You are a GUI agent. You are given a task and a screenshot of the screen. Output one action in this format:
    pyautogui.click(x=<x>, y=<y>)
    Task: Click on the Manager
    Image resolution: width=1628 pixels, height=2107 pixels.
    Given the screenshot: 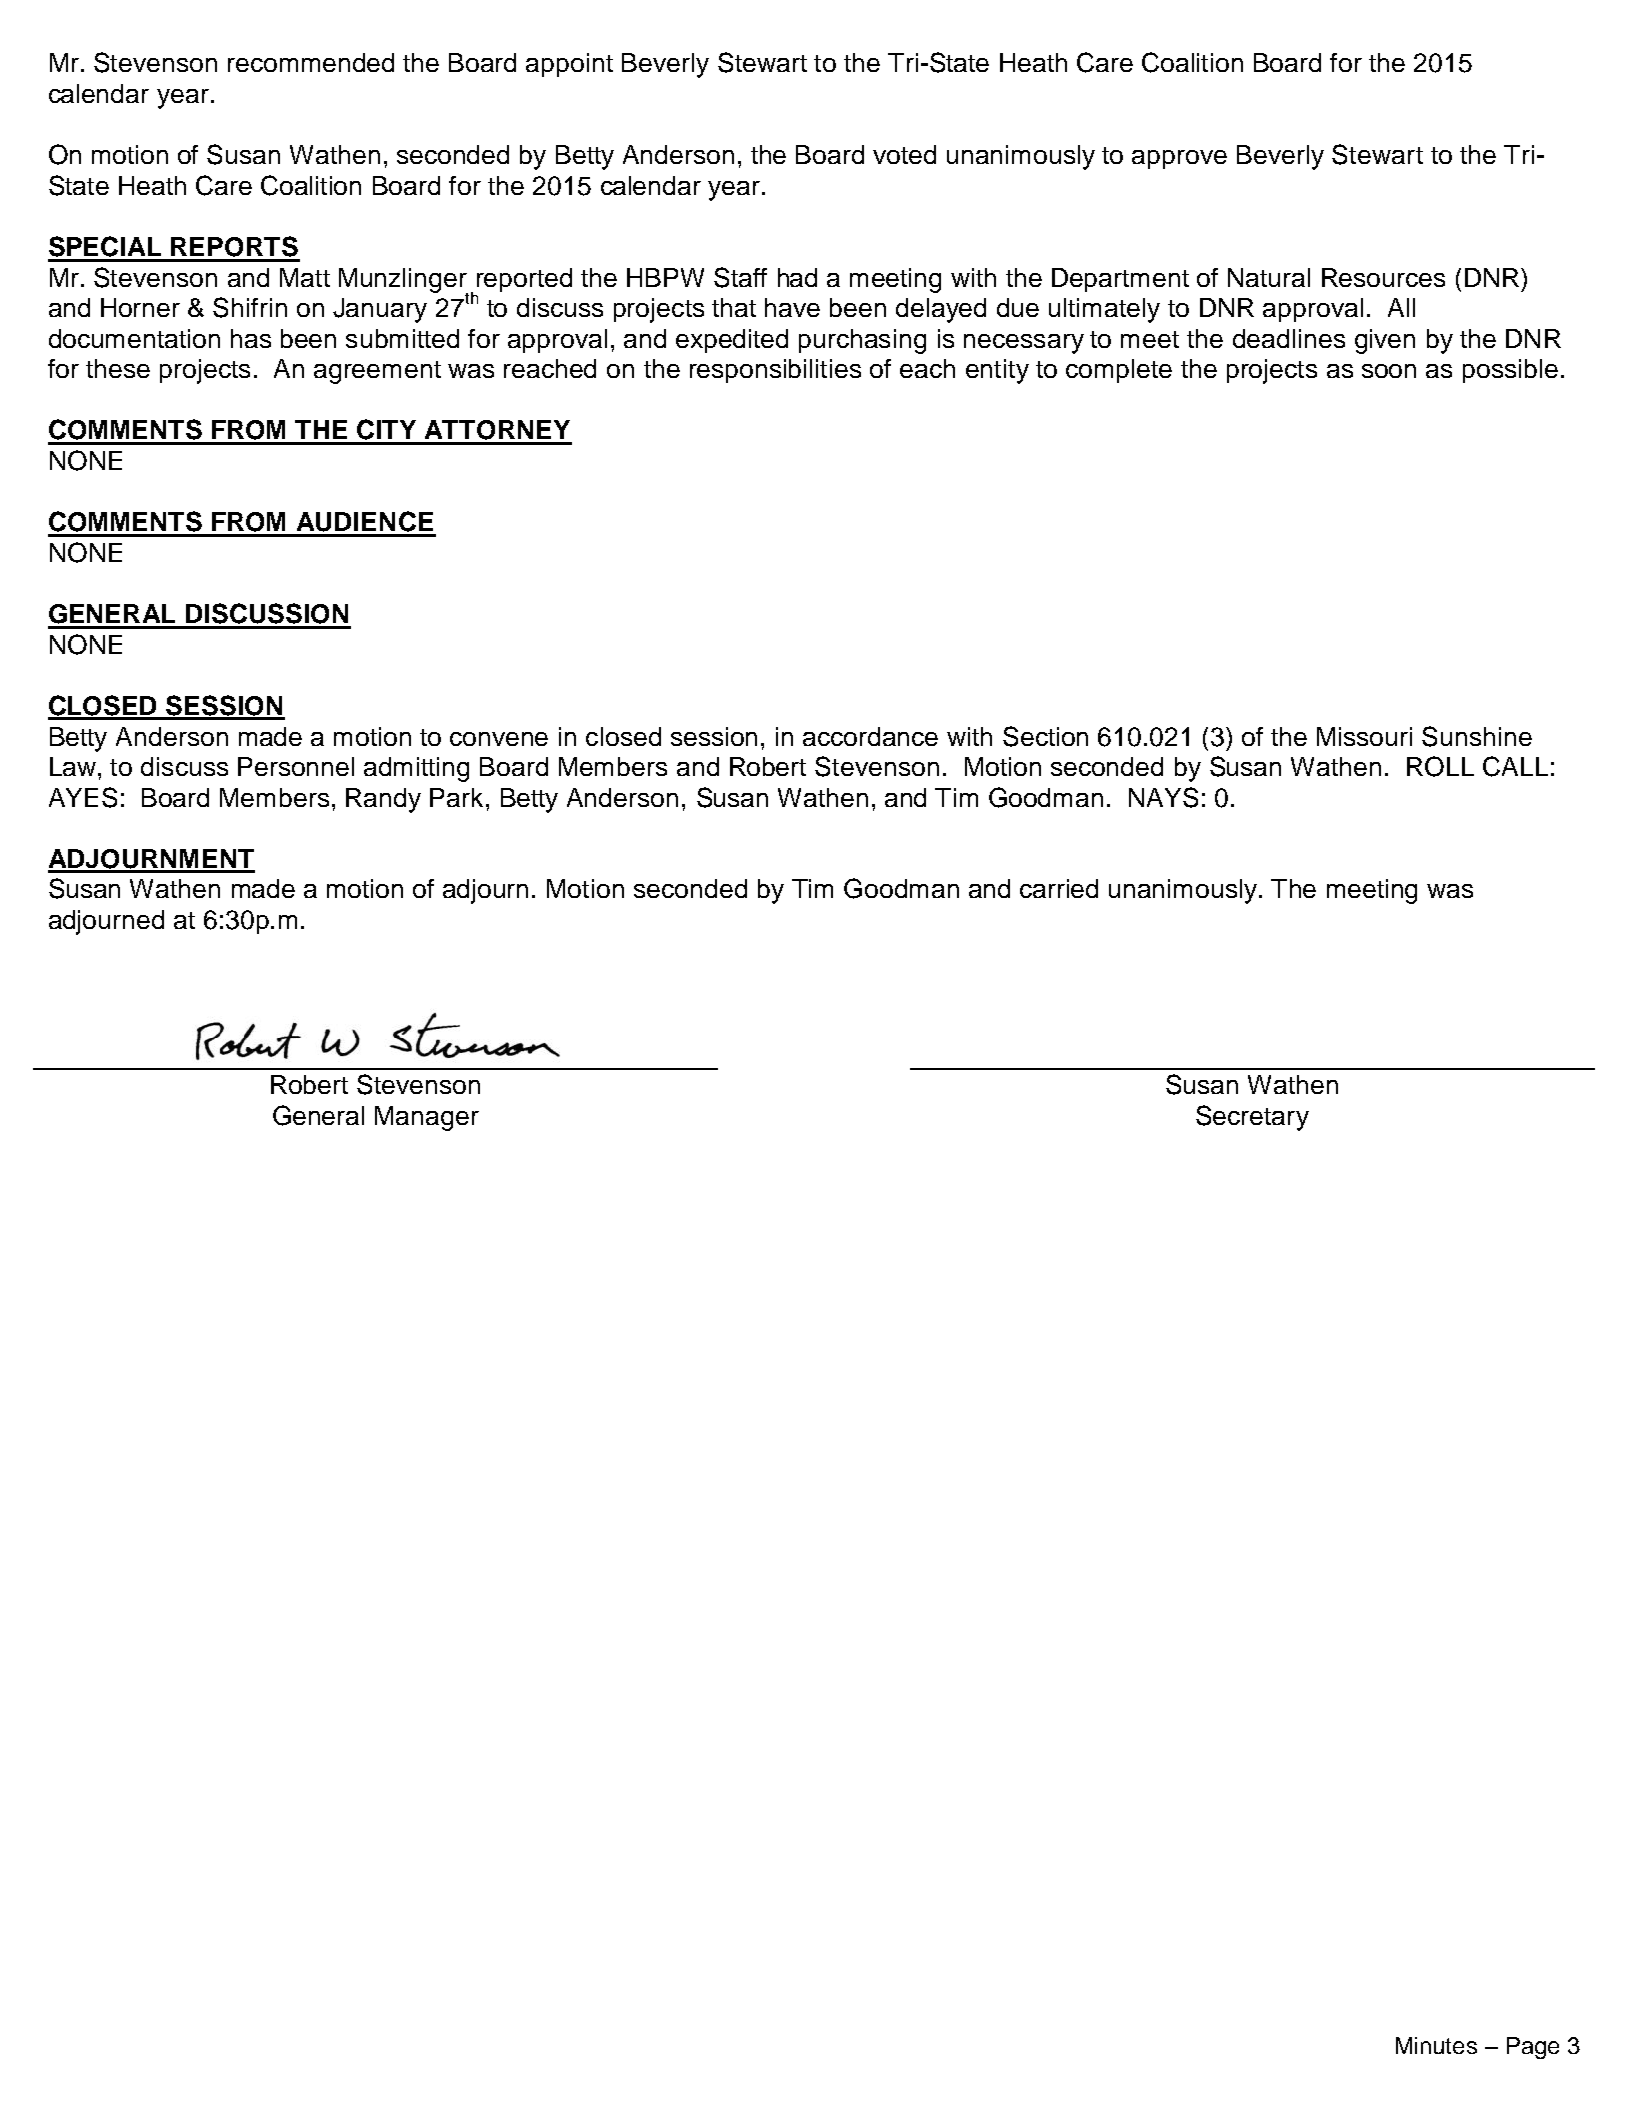 What is the action you would take?
    pyautogui.click(x=427, y=1118)
